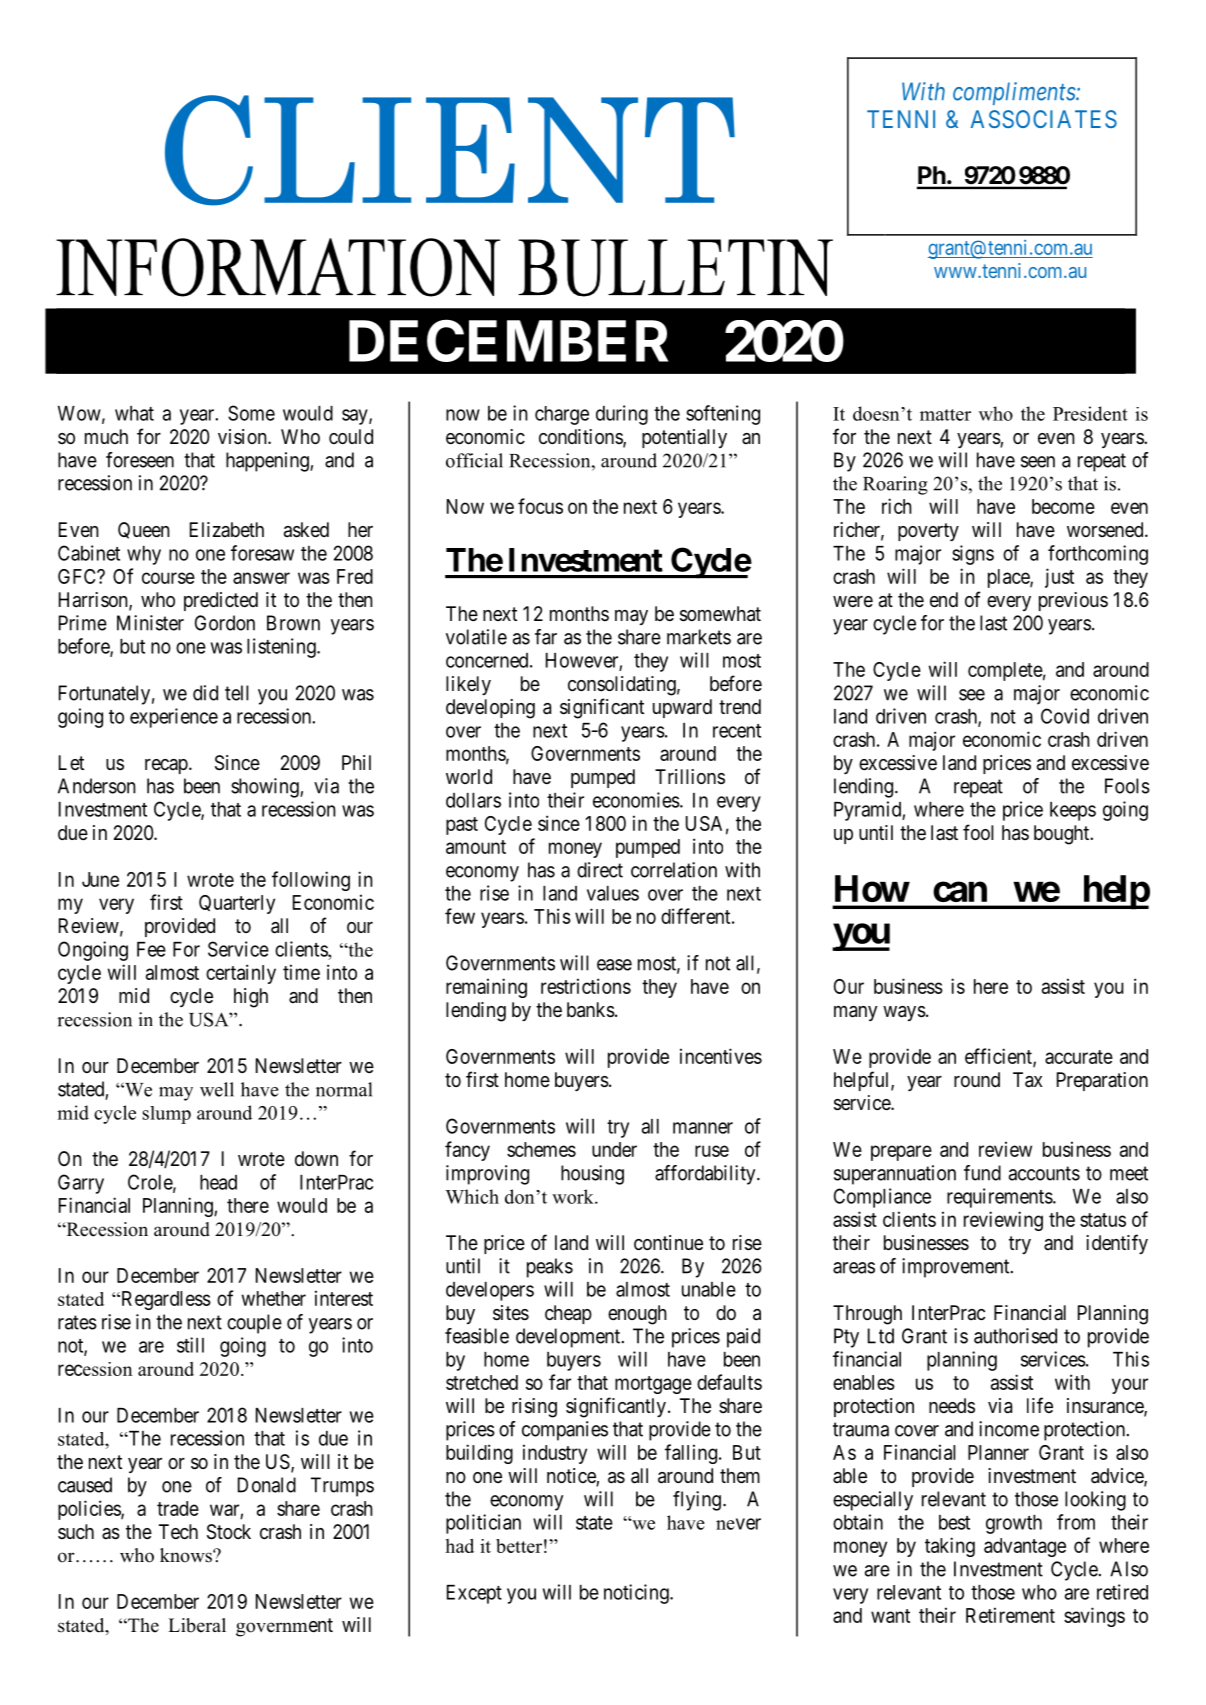 This image has height=1705, width=1206. I want to click on knows, so click(187, 1555).
